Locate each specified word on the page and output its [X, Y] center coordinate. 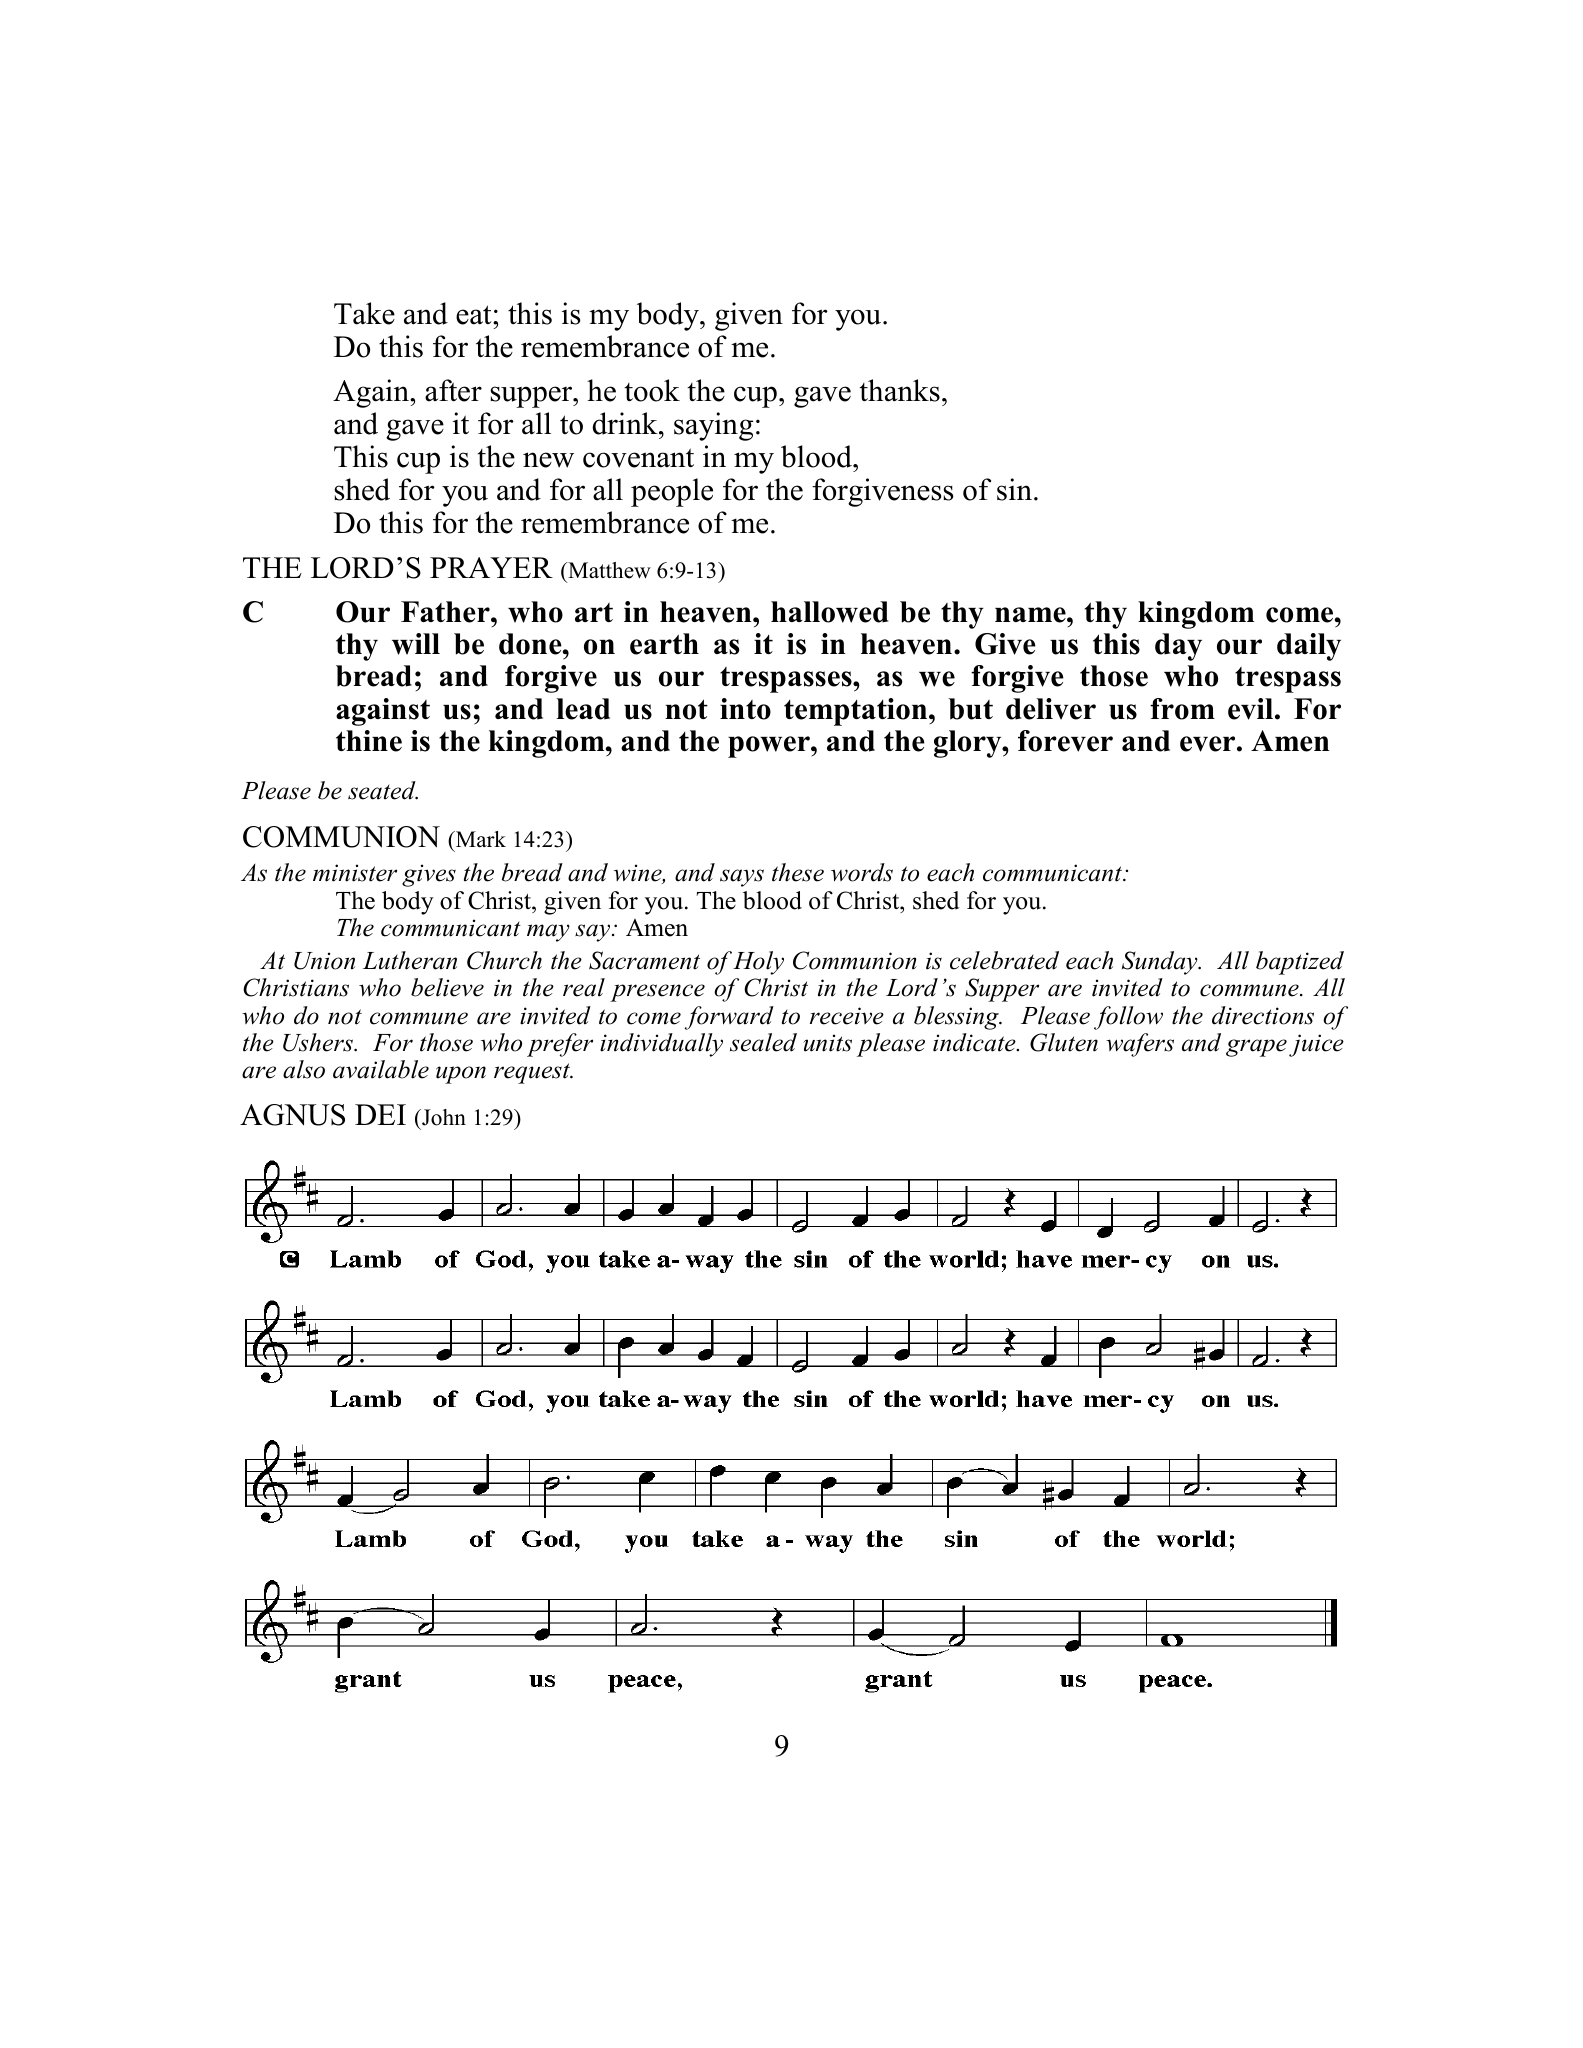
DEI [380, 1114]
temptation [857, 712]
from [1182, 709]
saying [713, 426]
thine [369, 741]
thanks [899, 390]
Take [364, 313]
